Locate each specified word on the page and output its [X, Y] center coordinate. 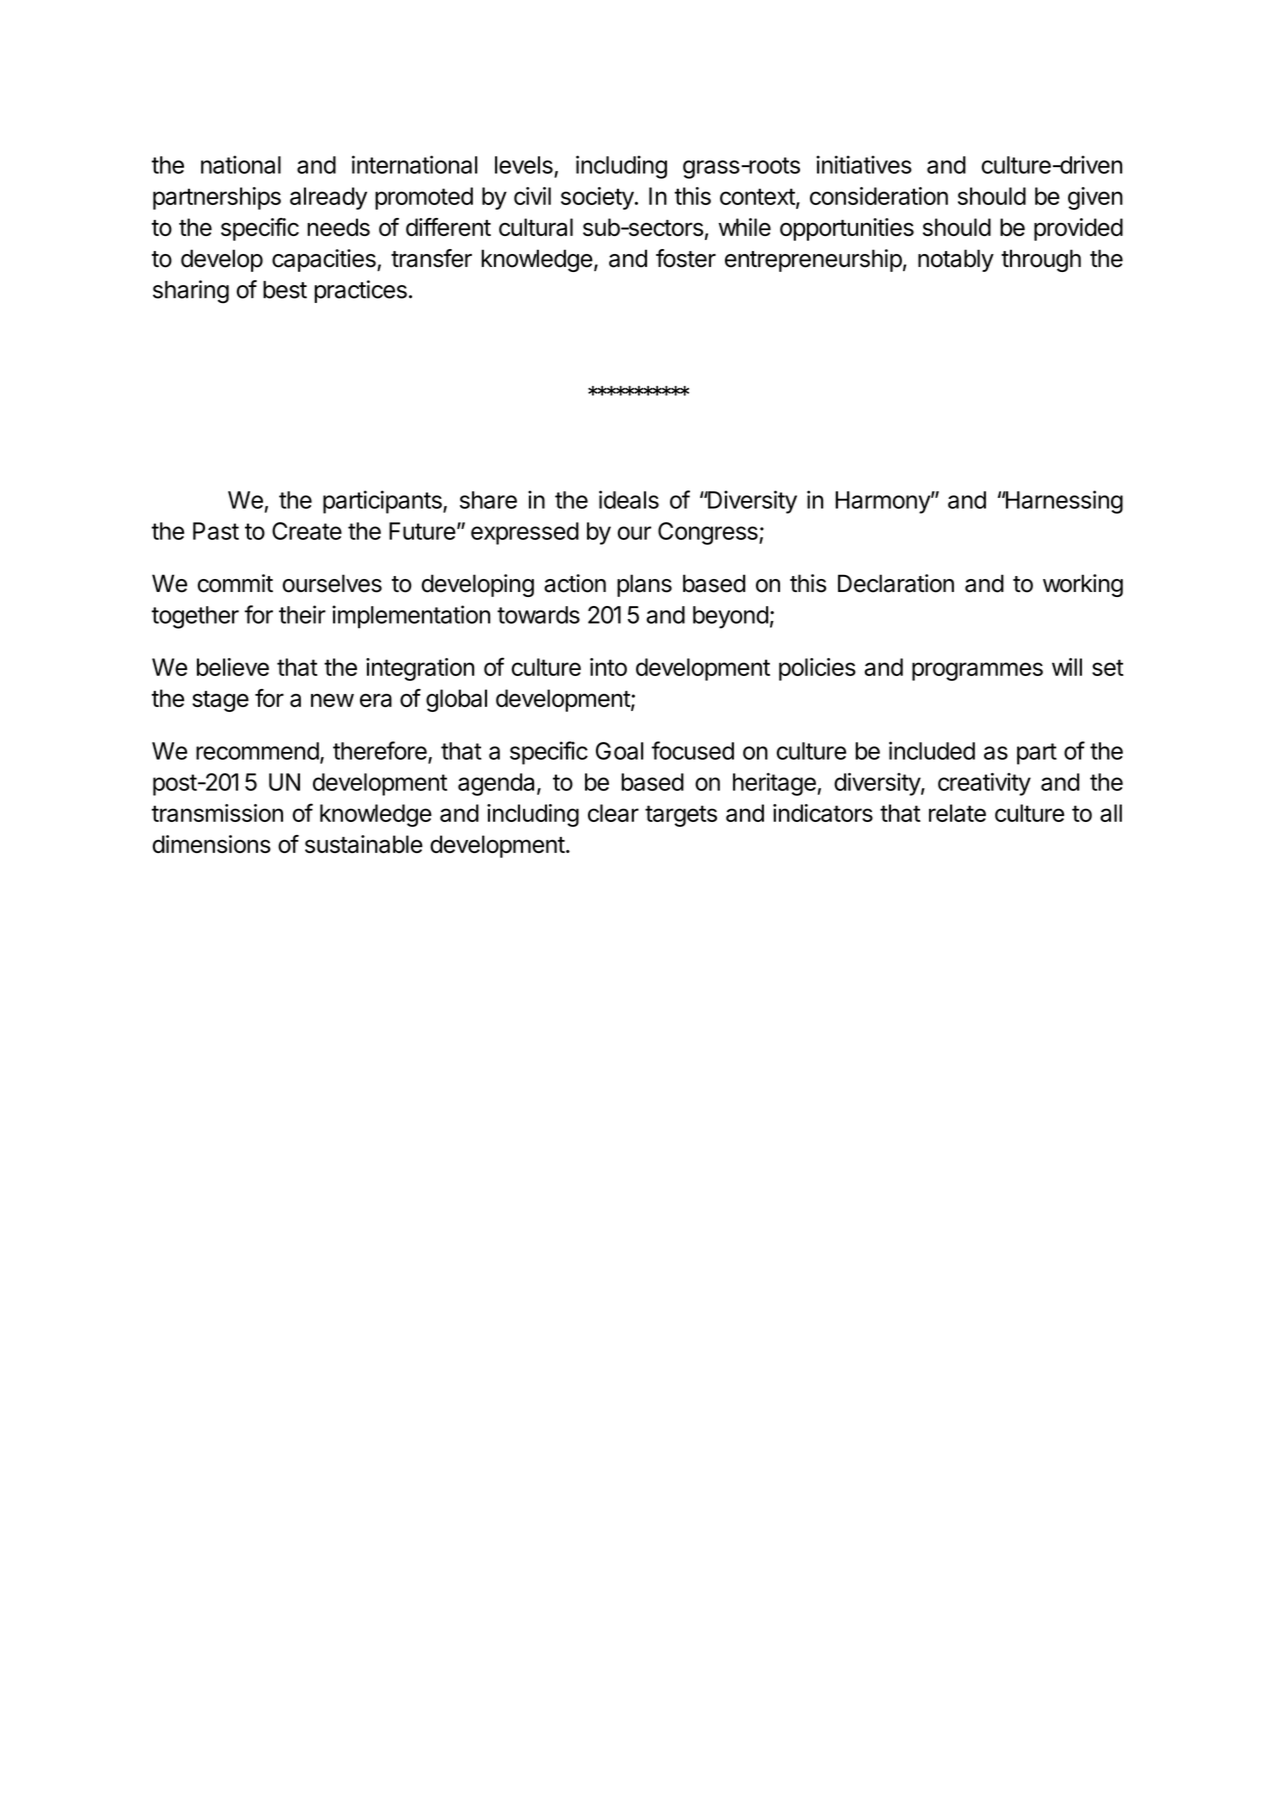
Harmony [883, 502]
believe [233, 667]
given [1095, 198]
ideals [629, 499]
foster [686, 258]
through [1041, 260]
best [285, 290]
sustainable [364, 844]
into [608, 667]
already [328, 198]
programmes [977, 671]
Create [307, 531]
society [597, 198]
